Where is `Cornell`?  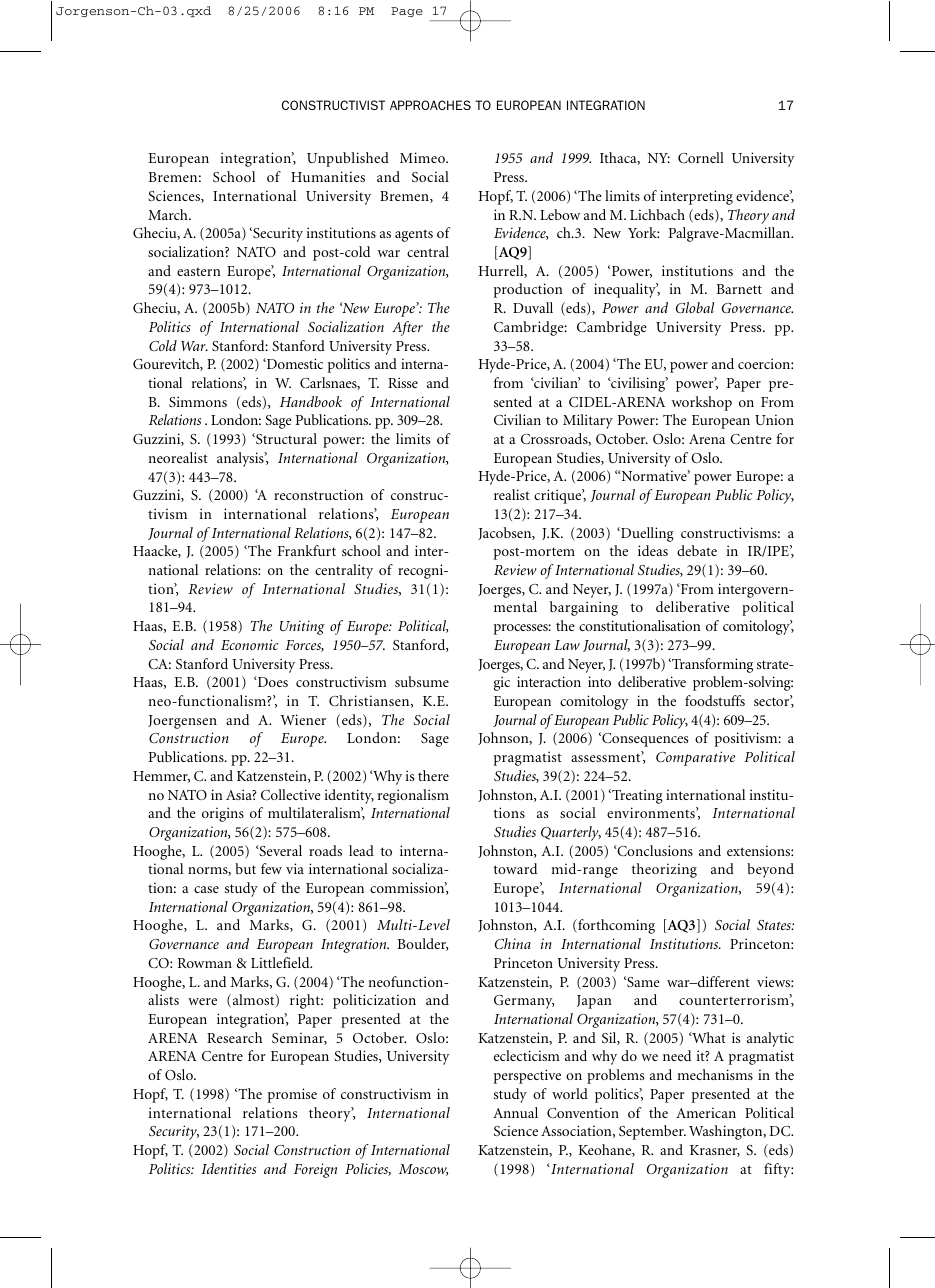
Cornell is located at coordinates (701, 157).
